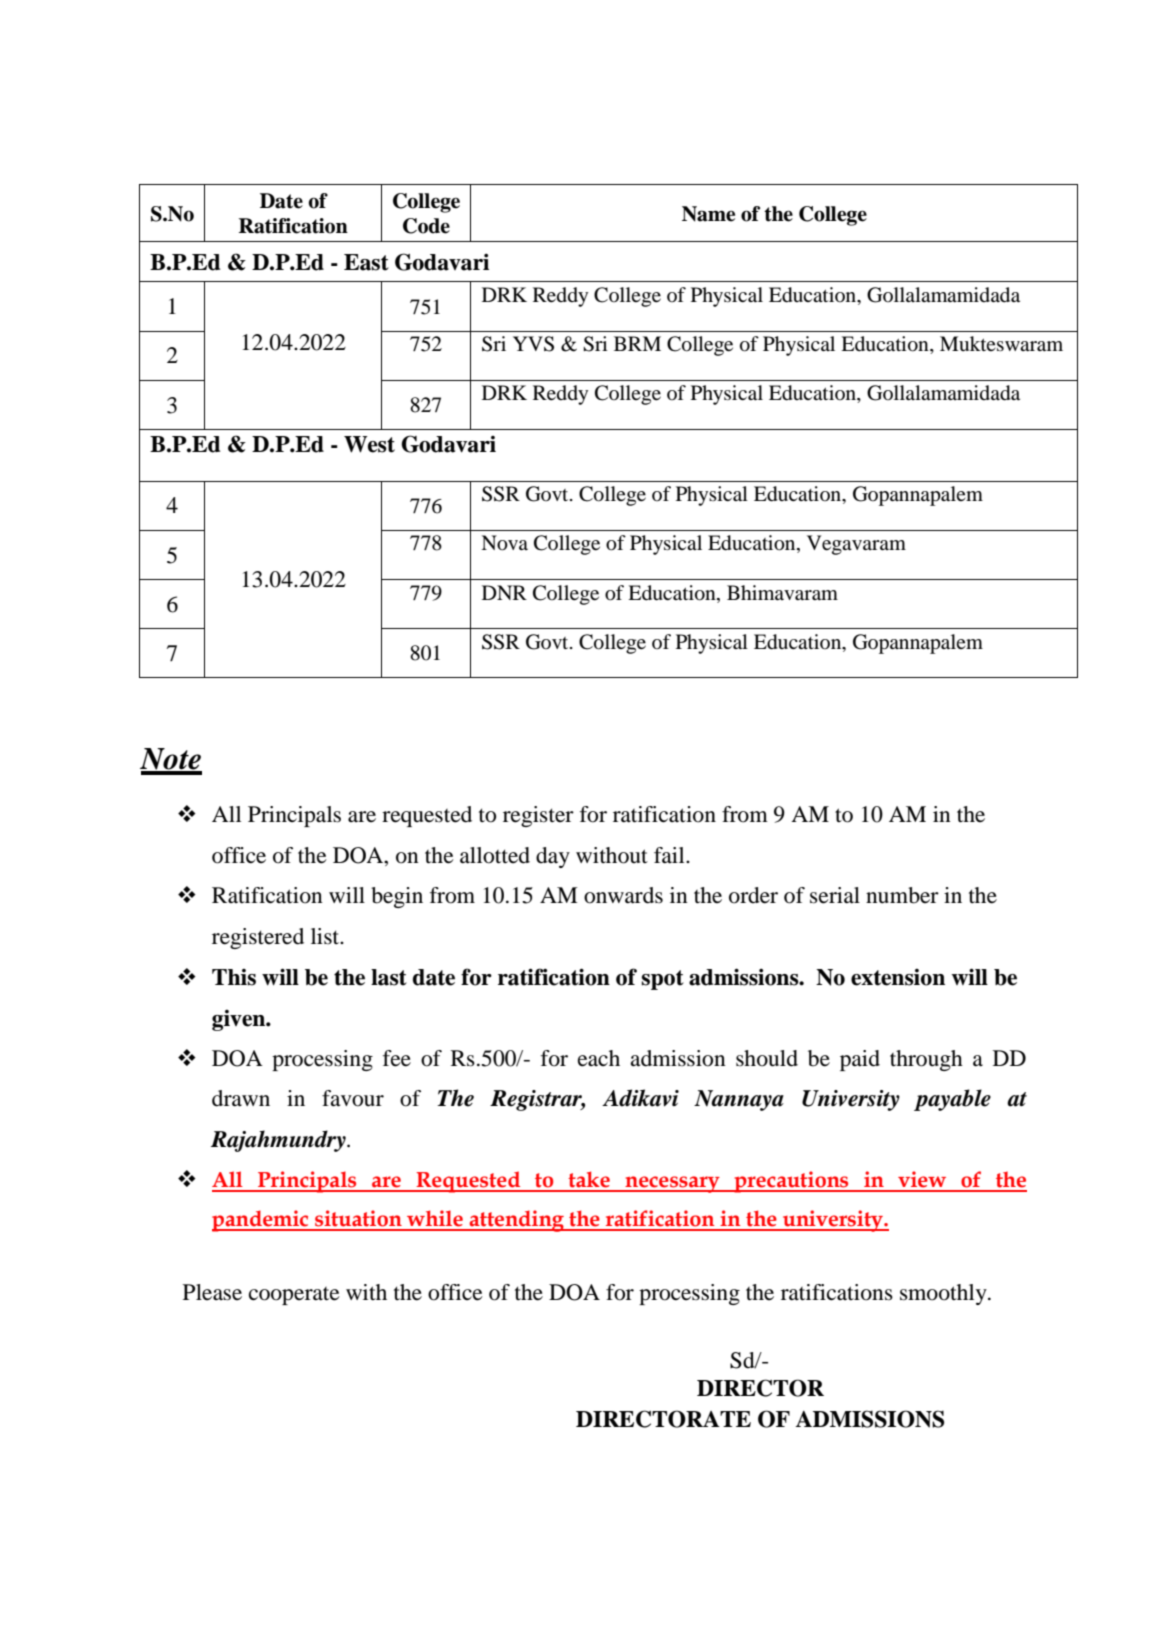  Describe the element at coordinates (599, 1058) in the image. I see `each` at that location.
